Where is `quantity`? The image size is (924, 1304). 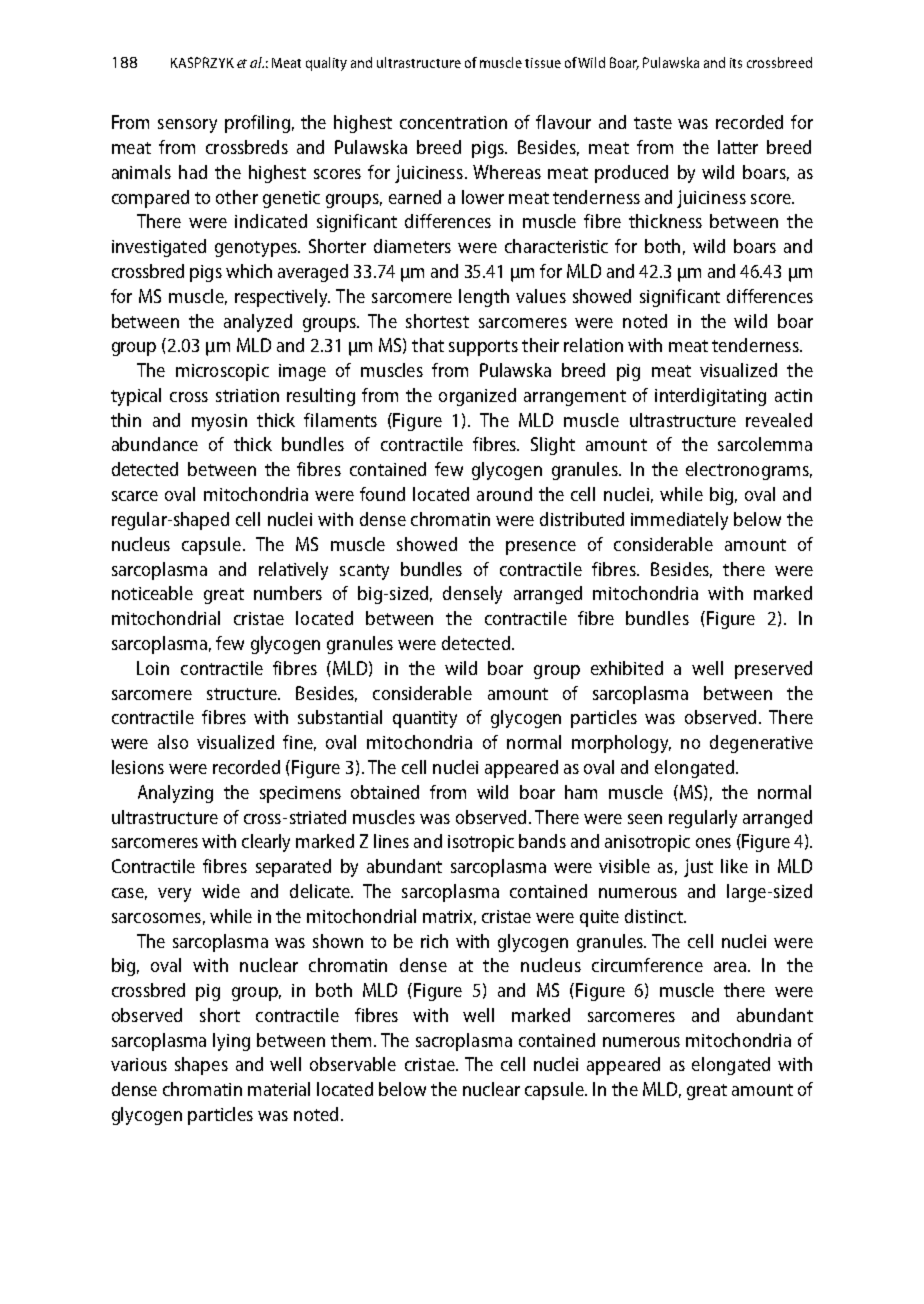
quantity is located at coordinates (425, 719).
